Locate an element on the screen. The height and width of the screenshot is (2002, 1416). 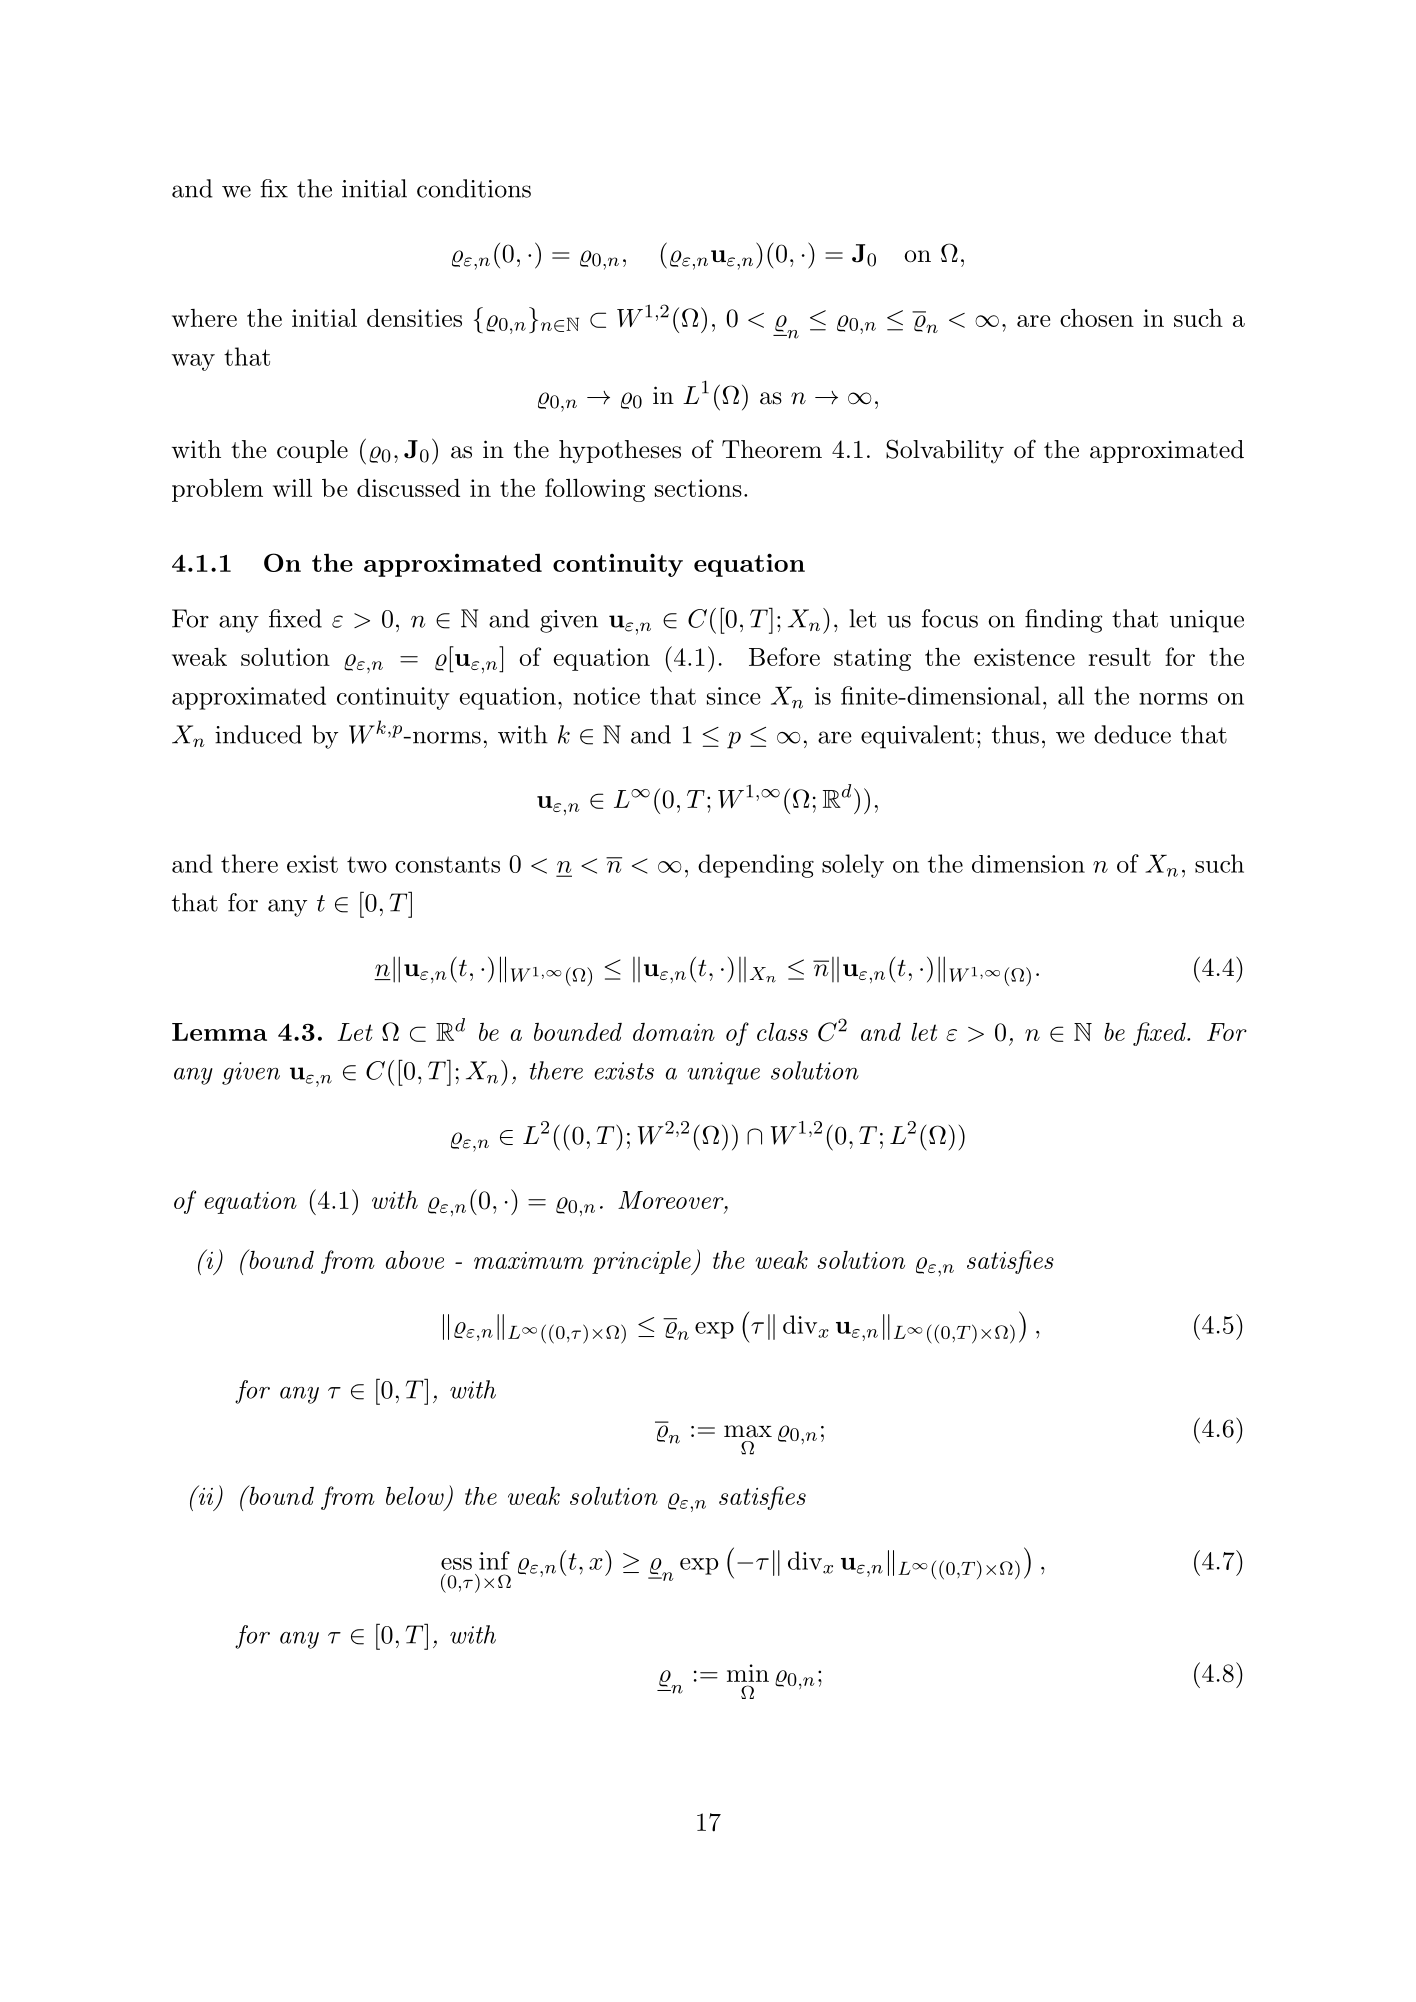
where is located at coordinates (204, 318).
